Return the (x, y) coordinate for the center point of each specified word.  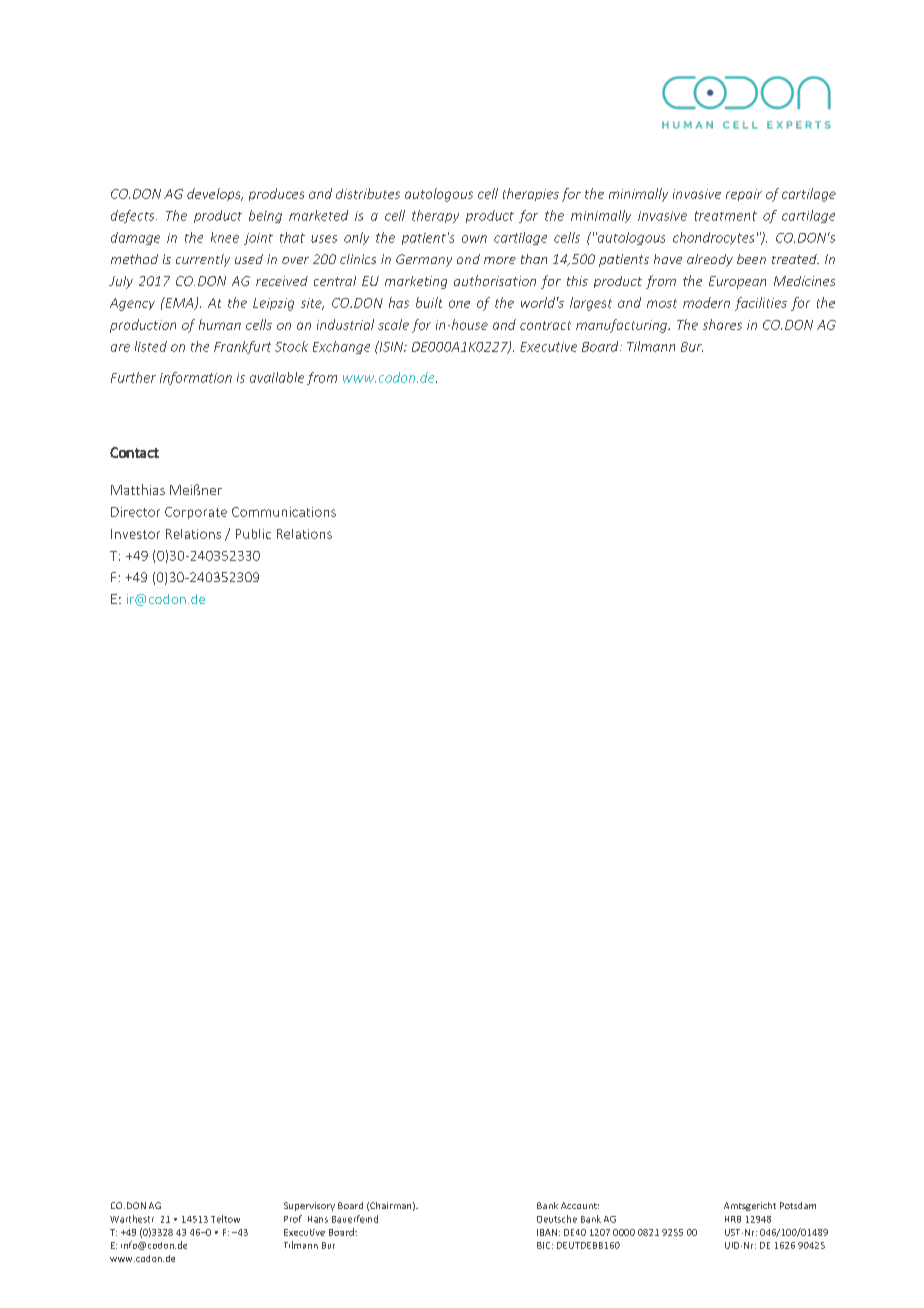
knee (225, 237)
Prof (293, 1219)
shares (722, 324)
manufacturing (623, 326)
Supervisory (309, 1206)
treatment (726, 216)
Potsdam (798, 1205)
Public (253, 534)
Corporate (196, 513)
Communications (284, 512)
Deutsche (557, 1219)
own (474, 239)
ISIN (391, 346)
